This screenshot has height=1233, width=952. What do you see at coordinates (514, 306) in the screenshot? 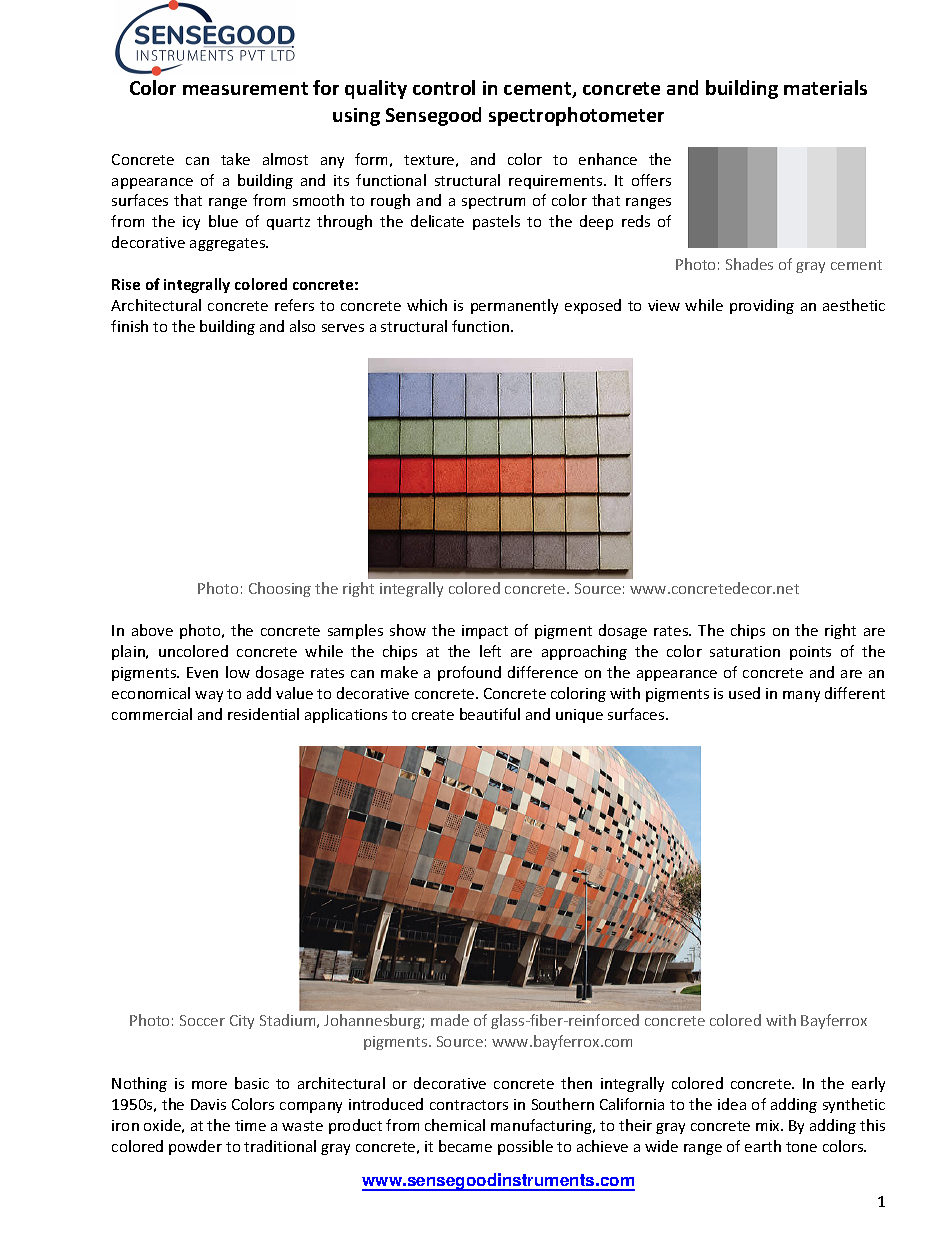
I see `permanently` at bounding box center [514, 306].
